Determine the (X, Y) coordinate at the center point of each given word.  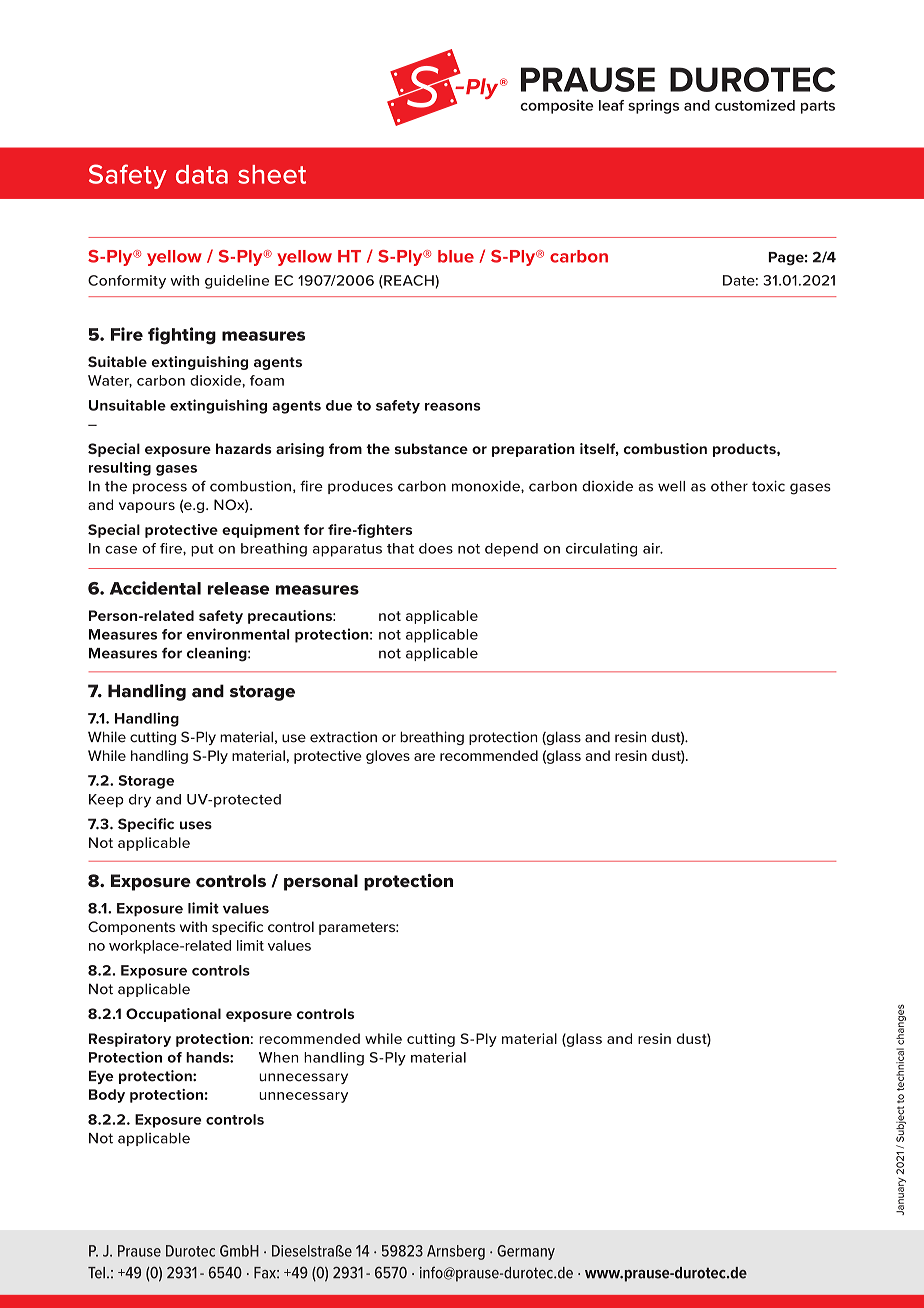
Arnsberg (456, 1252)
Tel (96, 1273)
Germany (526, 1252)
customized (755, 105)
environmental (238, 634)
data (202, 174)
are (424, 757)
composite (557, 107)
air (652, 548)
